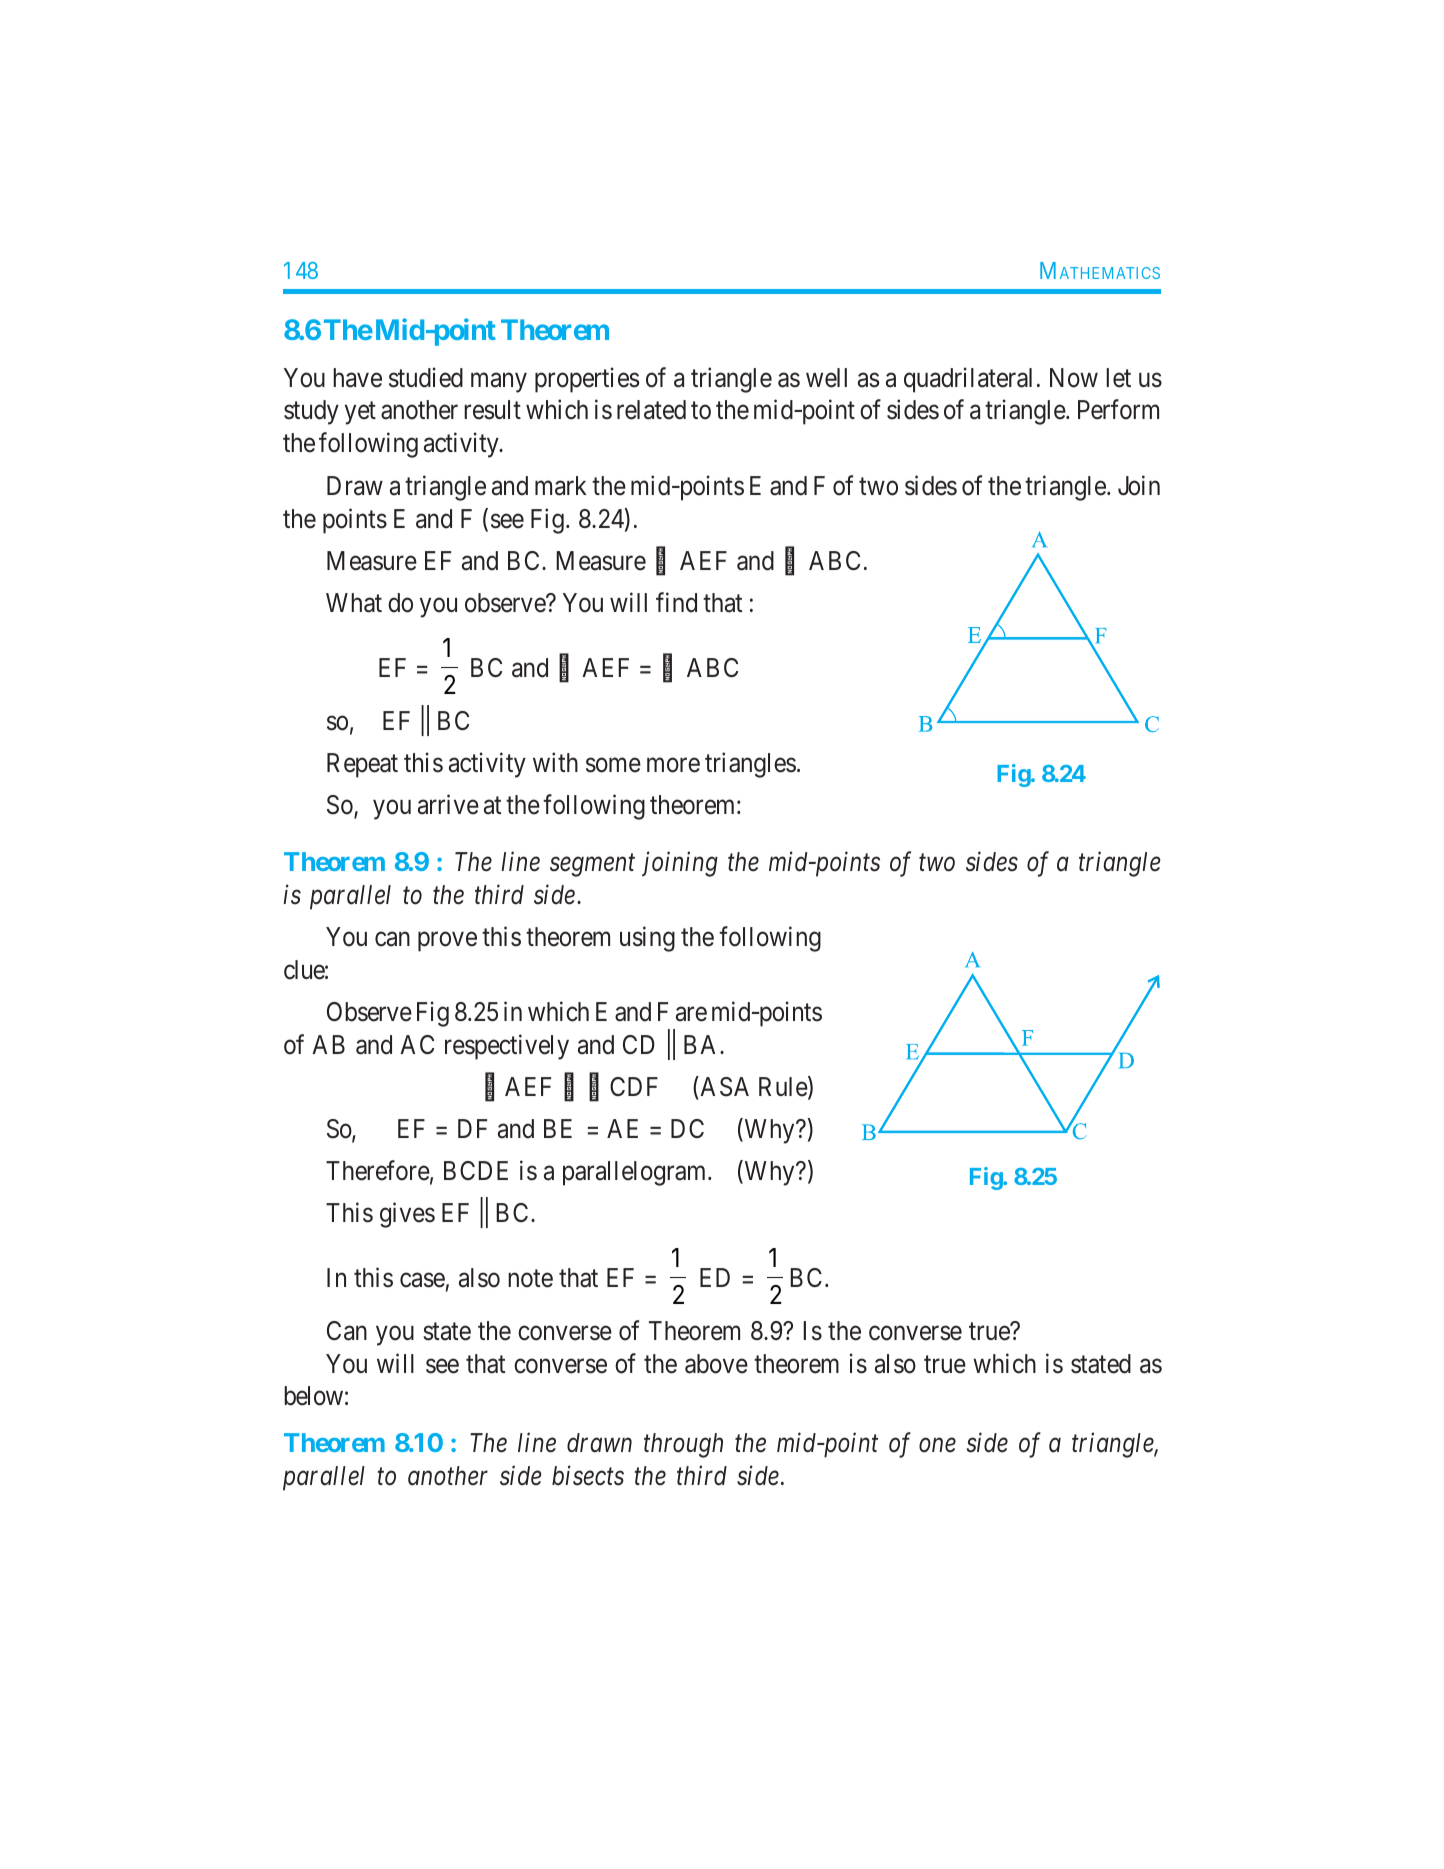 The height and width of the screenshot is (1869, 1444). What do you see at coordinates (651, 410) in the screenshot?
I see `related` at bounding box center [651, 410].
